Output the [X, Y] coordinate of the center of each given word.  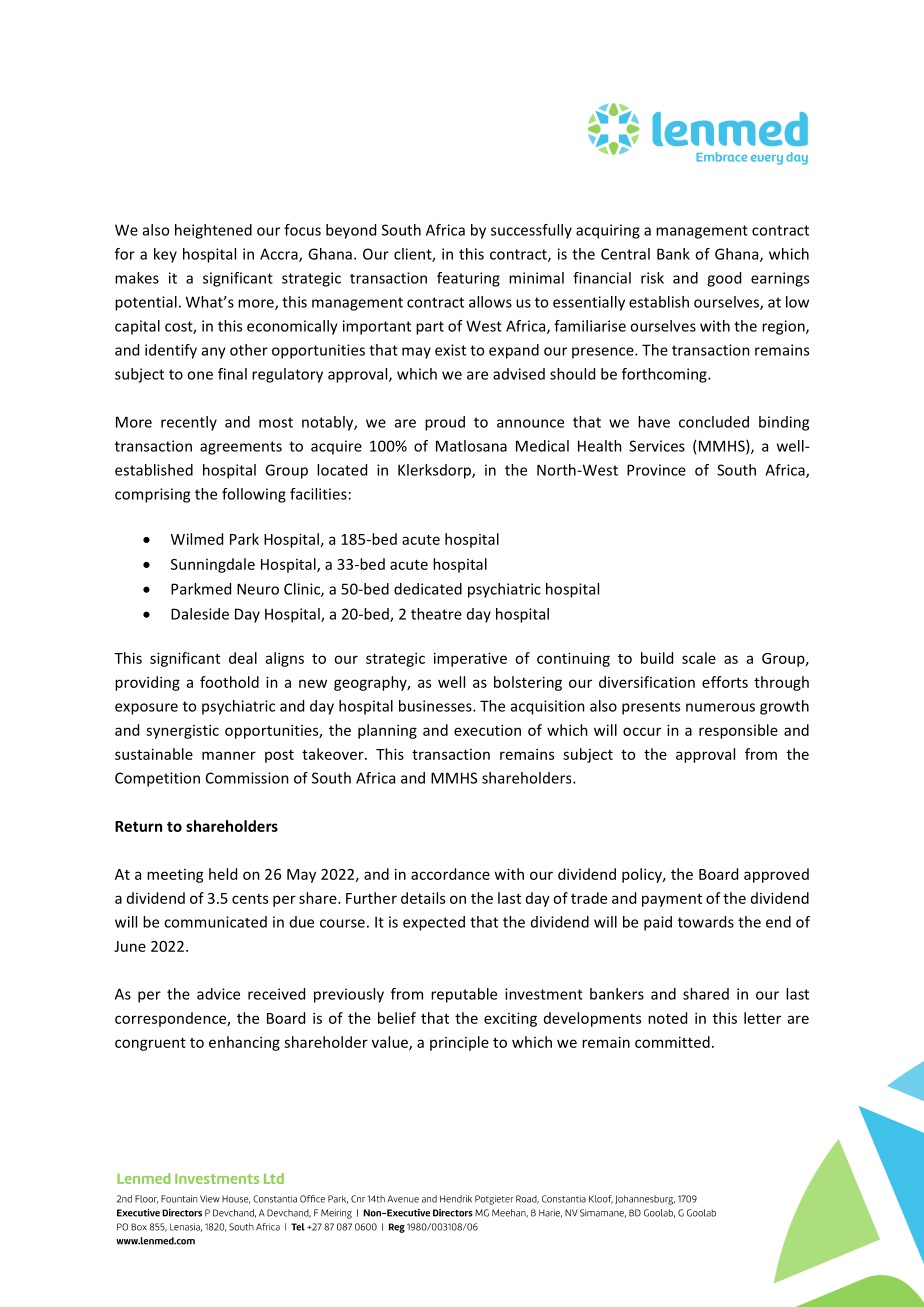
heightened [213, 231]
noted [667, 1018]
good [724, 279]
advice [218, 994]
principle [459, 1043]
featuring [468, 279]
